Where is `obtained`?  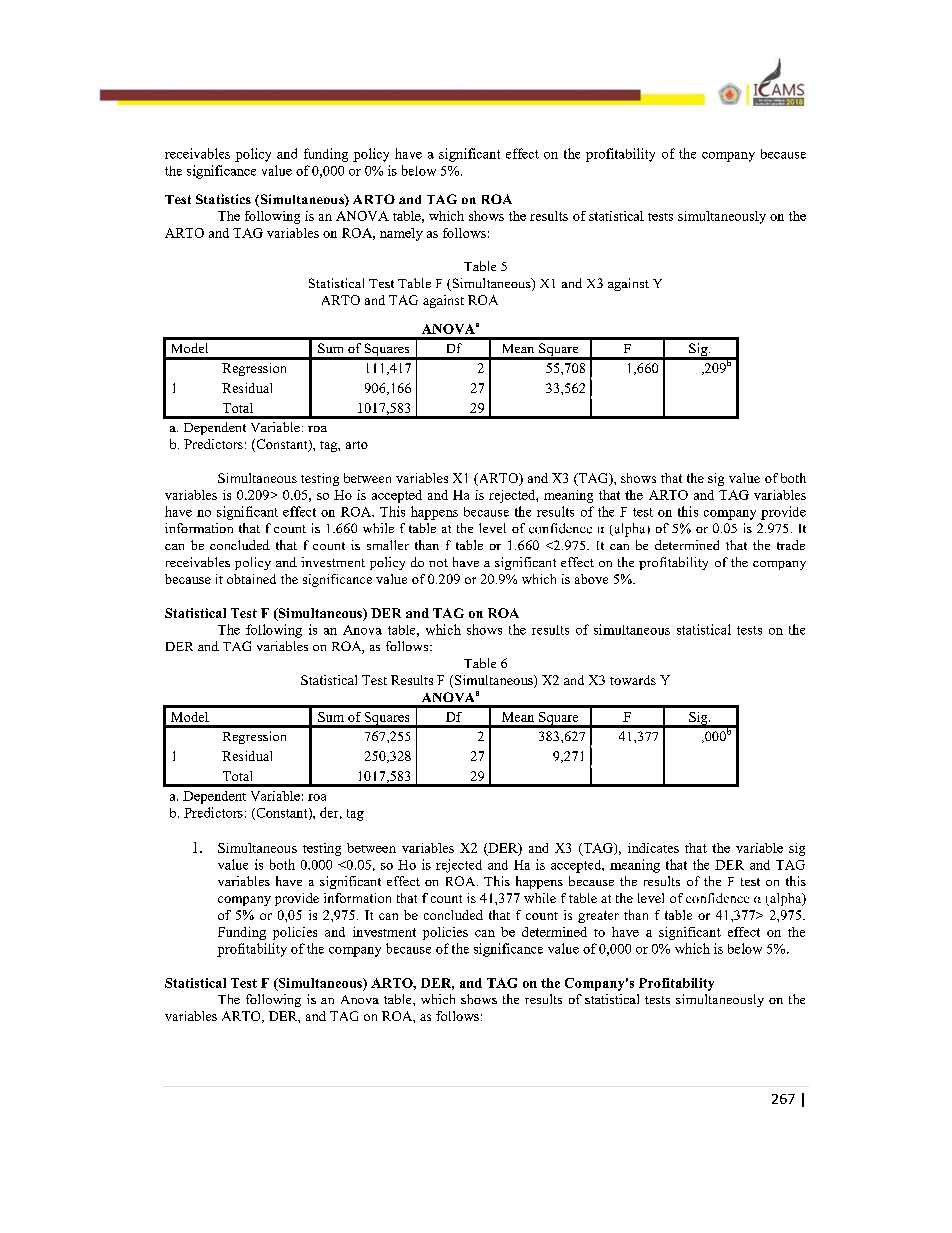 obtained is located at coordinates (251, 579).
